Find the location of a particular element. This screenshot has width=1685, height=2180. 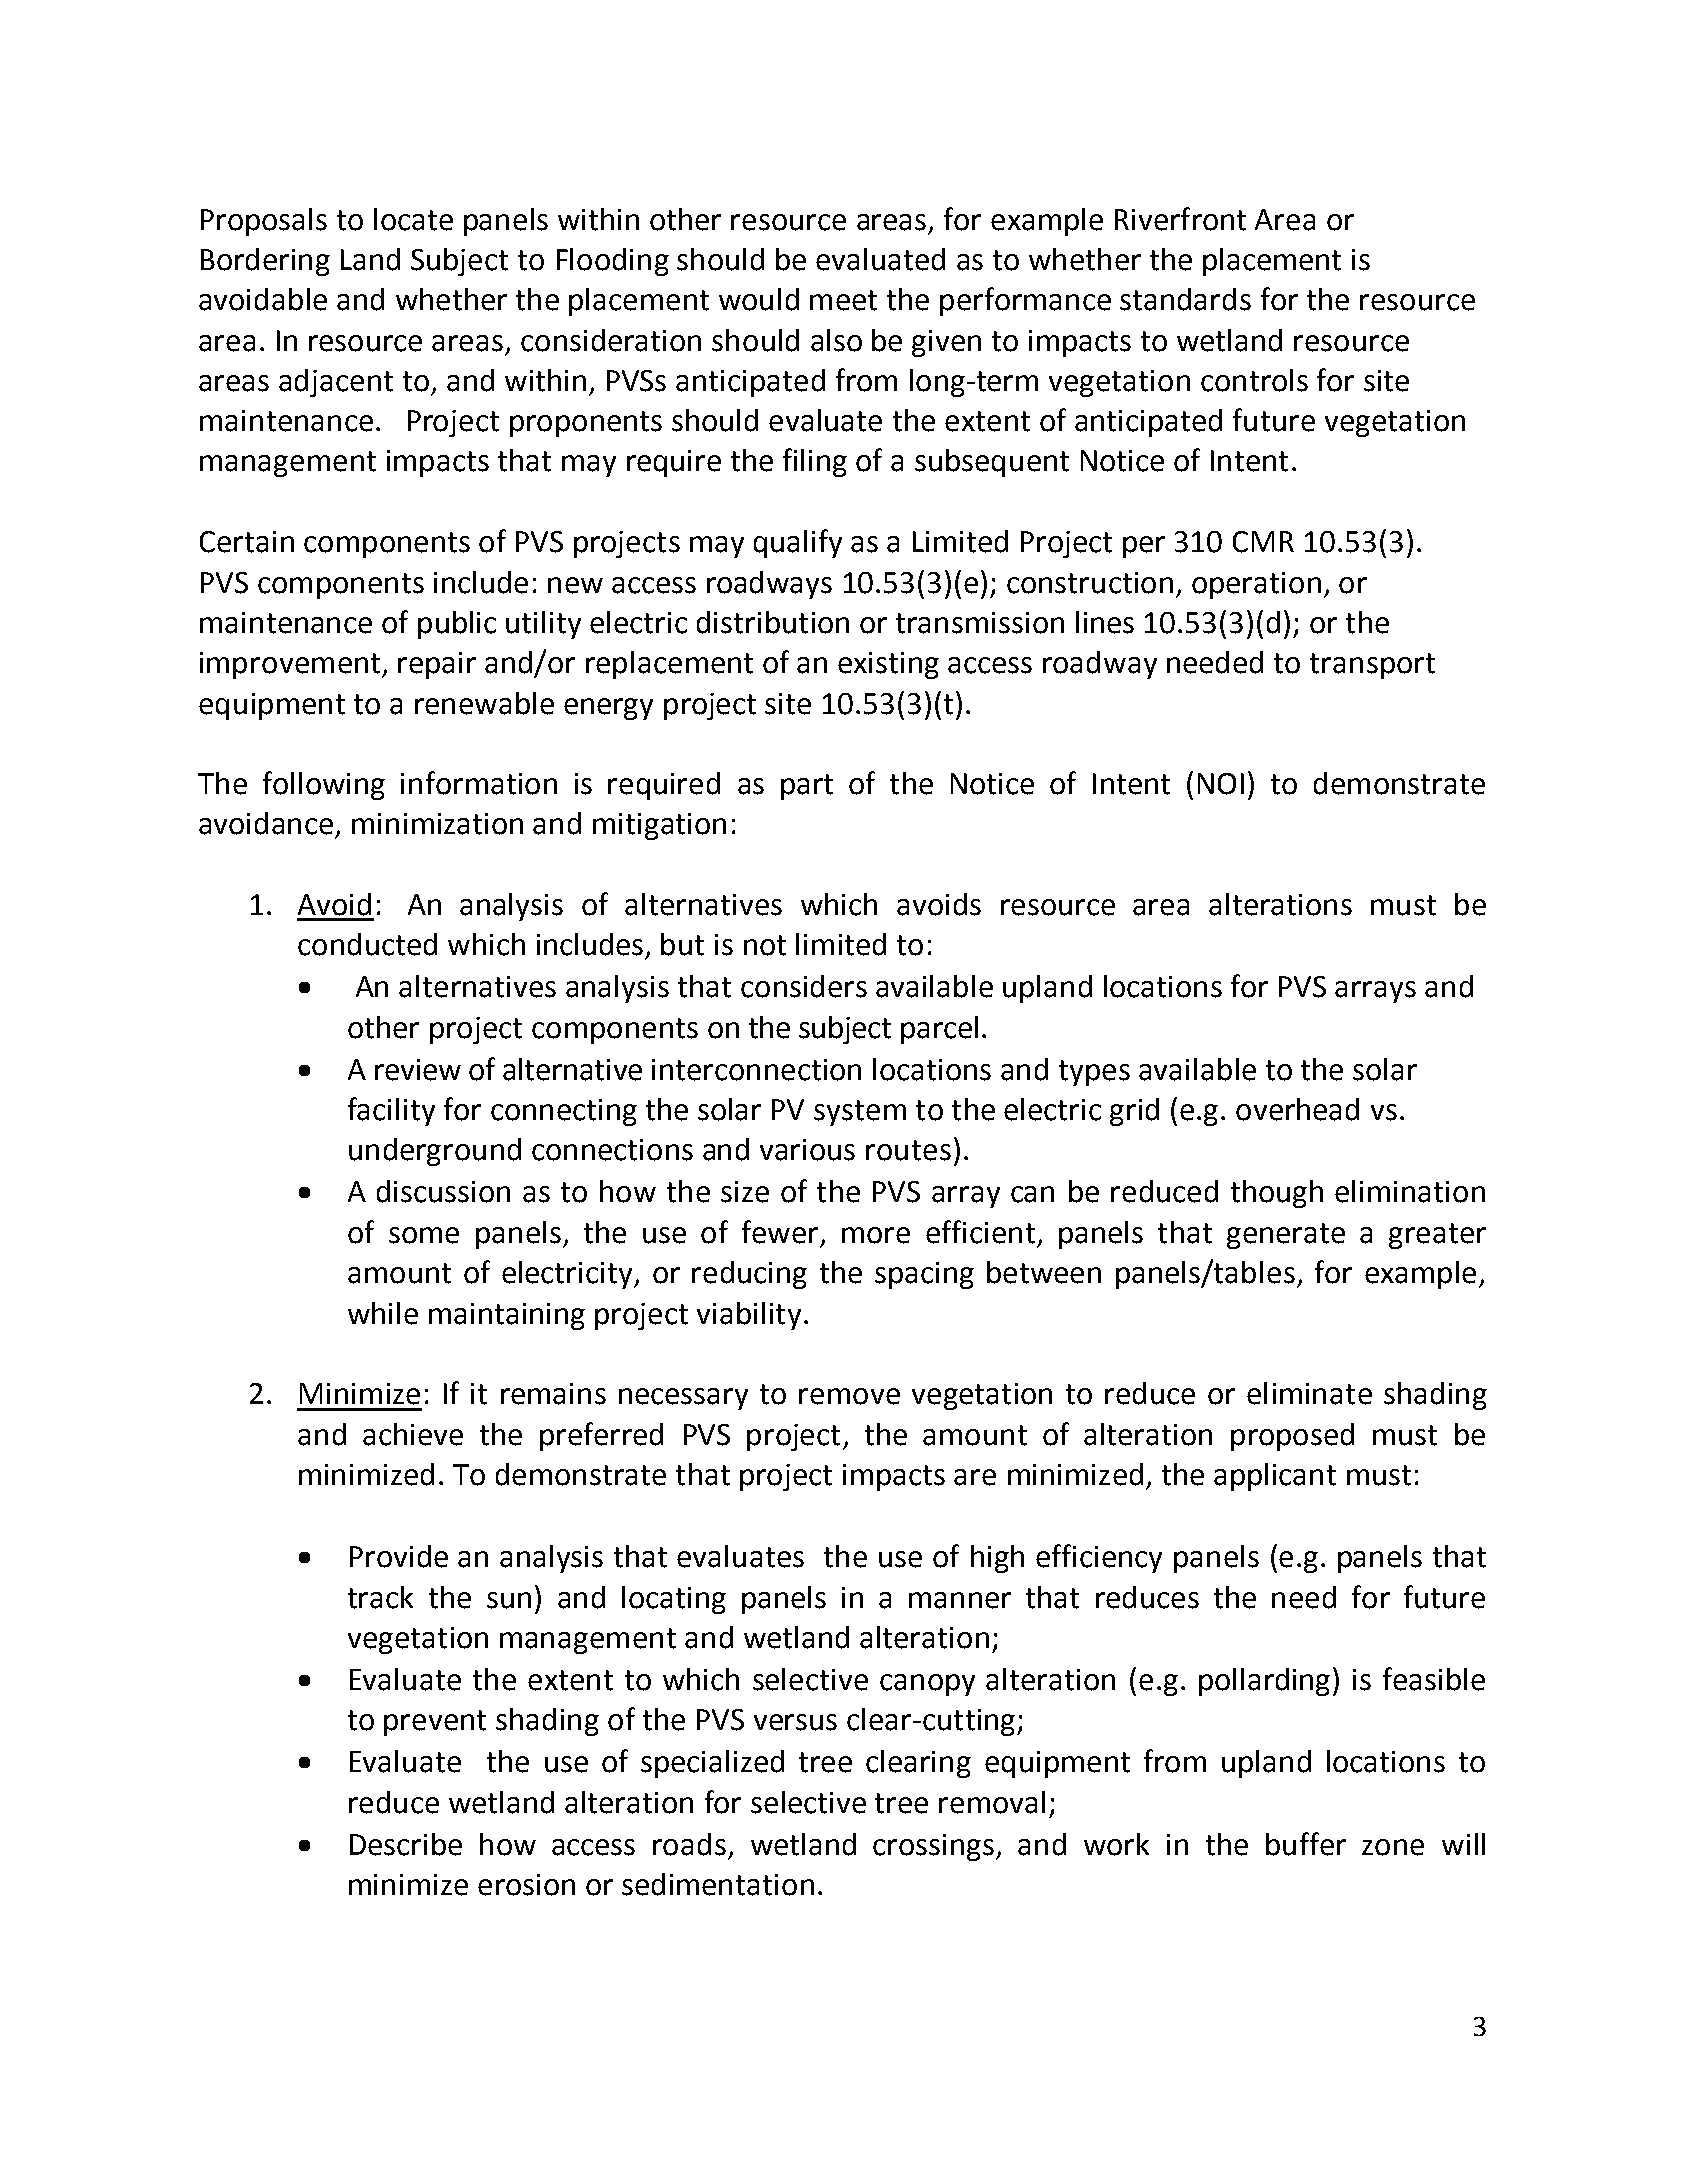

review is located at coordinates (418, 1070).
